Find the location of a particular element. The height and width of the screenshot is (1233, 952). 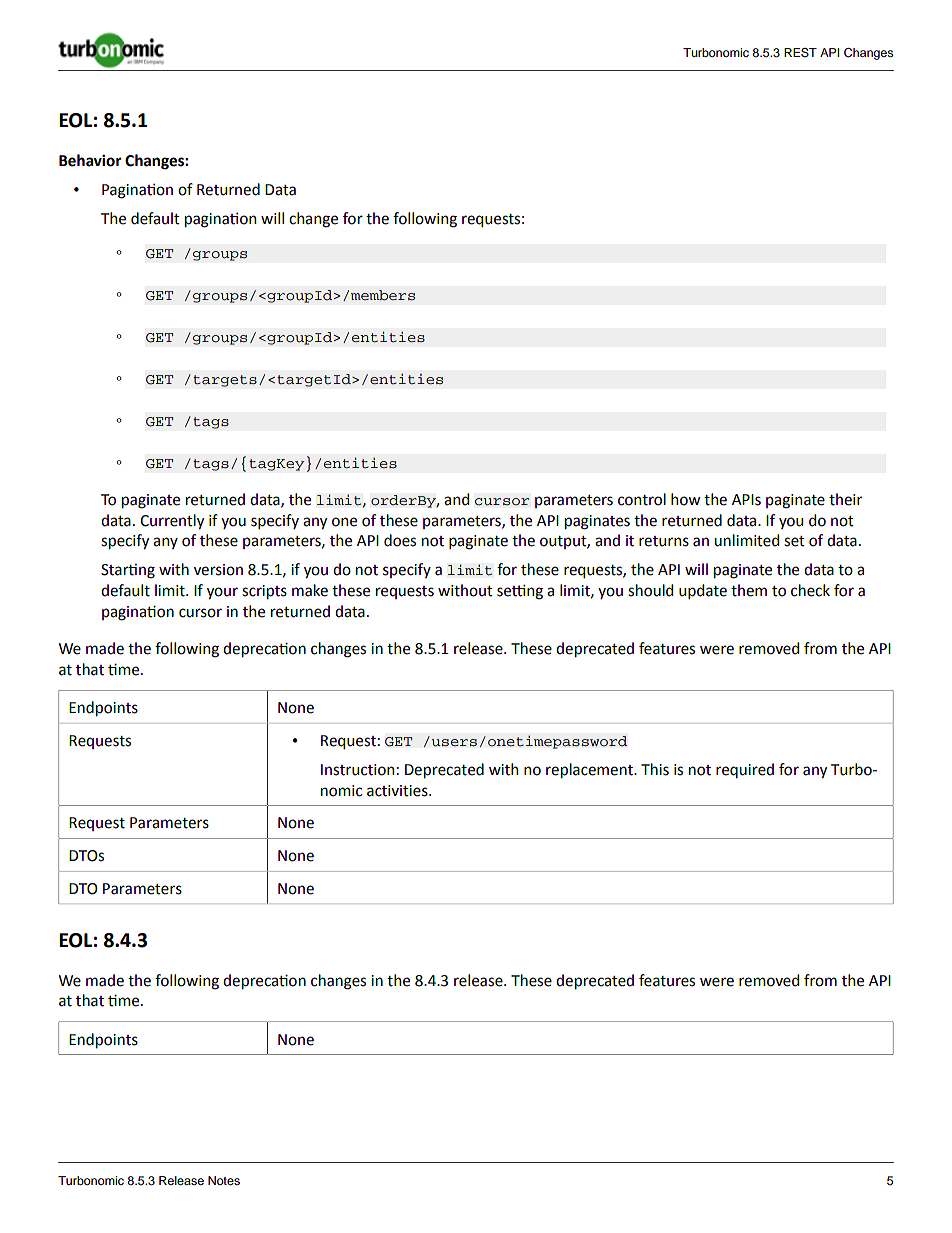

Behavior is located at coordinates (90, 160).
